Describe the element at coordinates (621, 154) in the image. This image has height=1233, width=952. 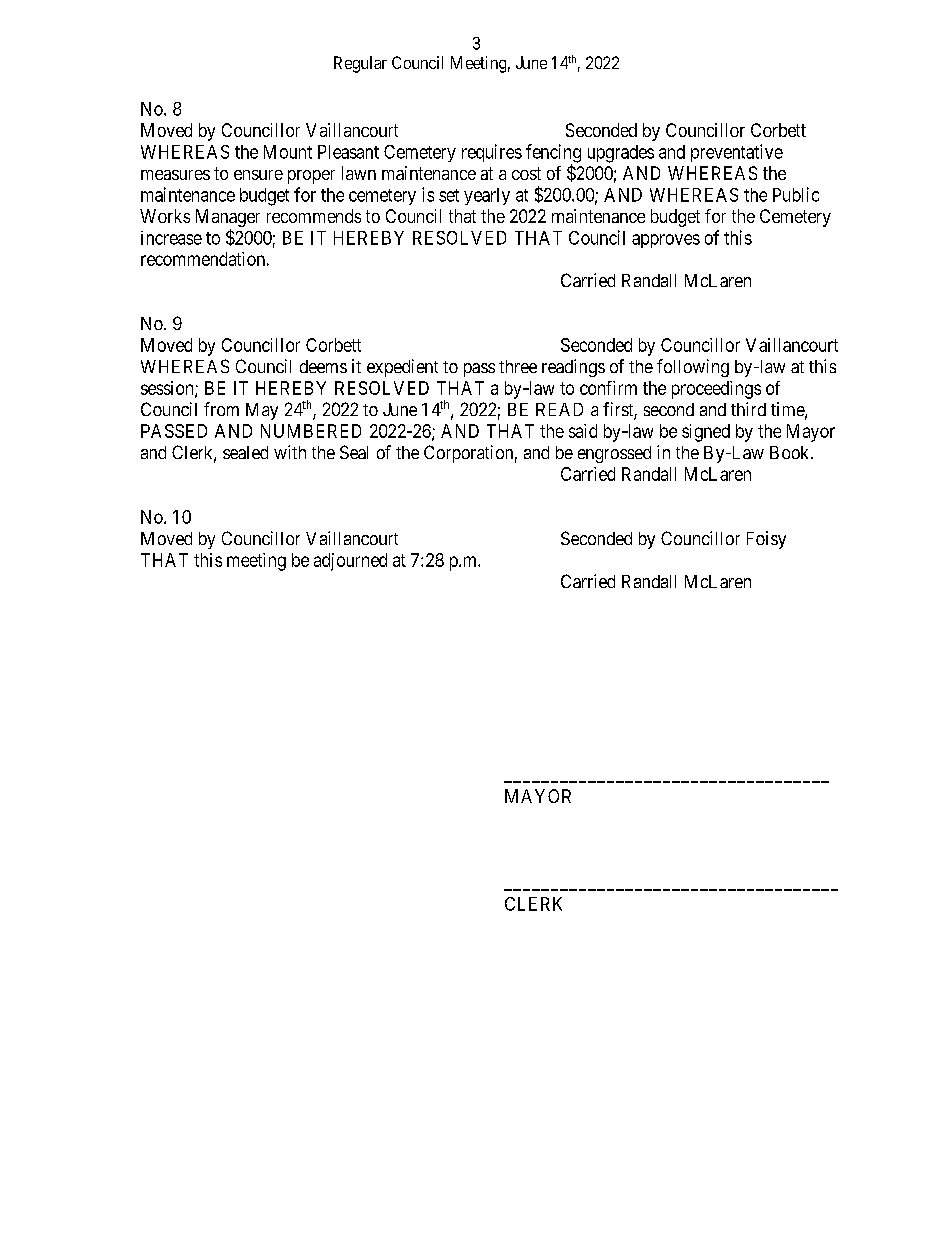
I see `upgrades` at that location.
